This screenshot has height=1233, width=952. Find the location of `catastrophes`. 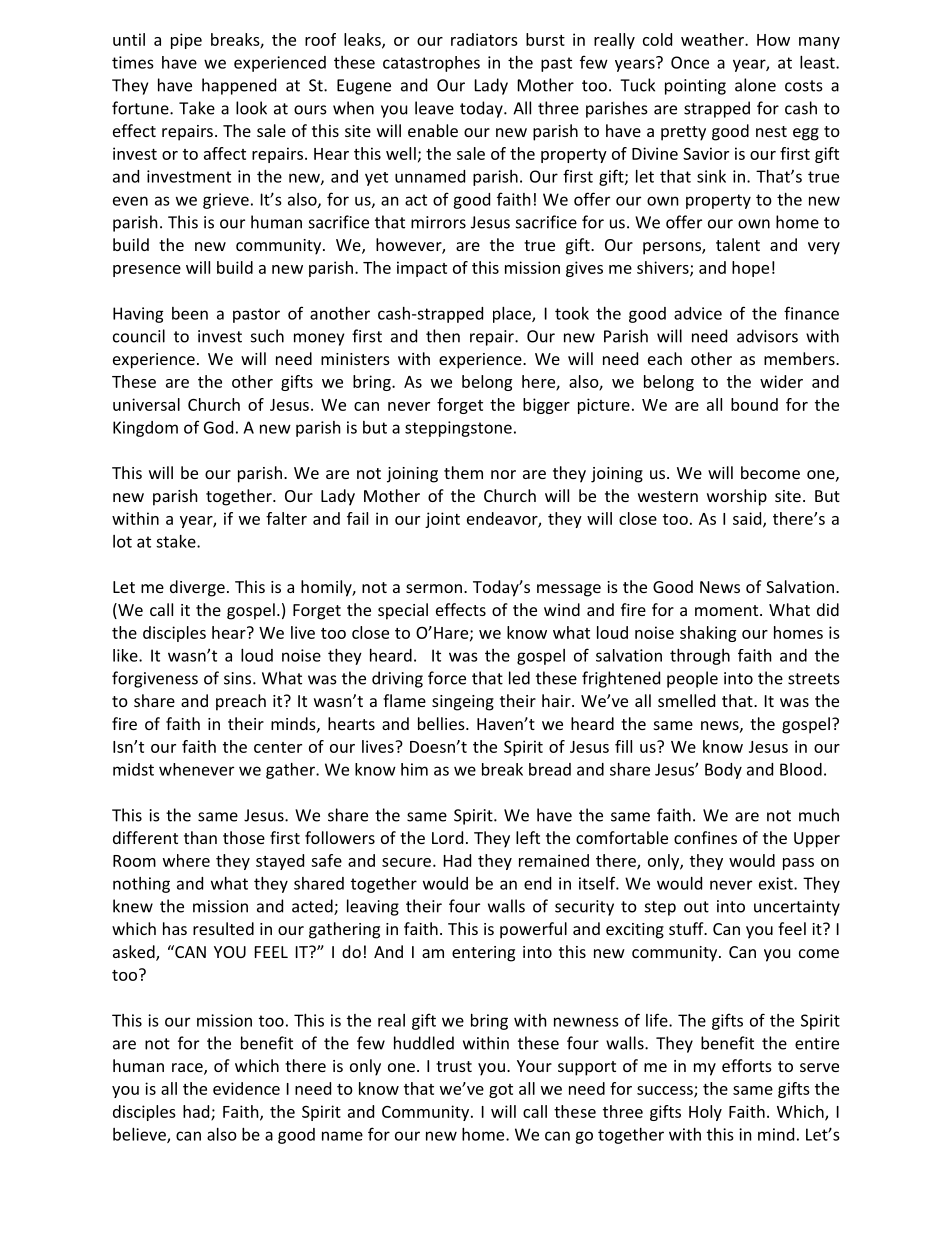

catastrophes is located at coordinates (431, 64).
